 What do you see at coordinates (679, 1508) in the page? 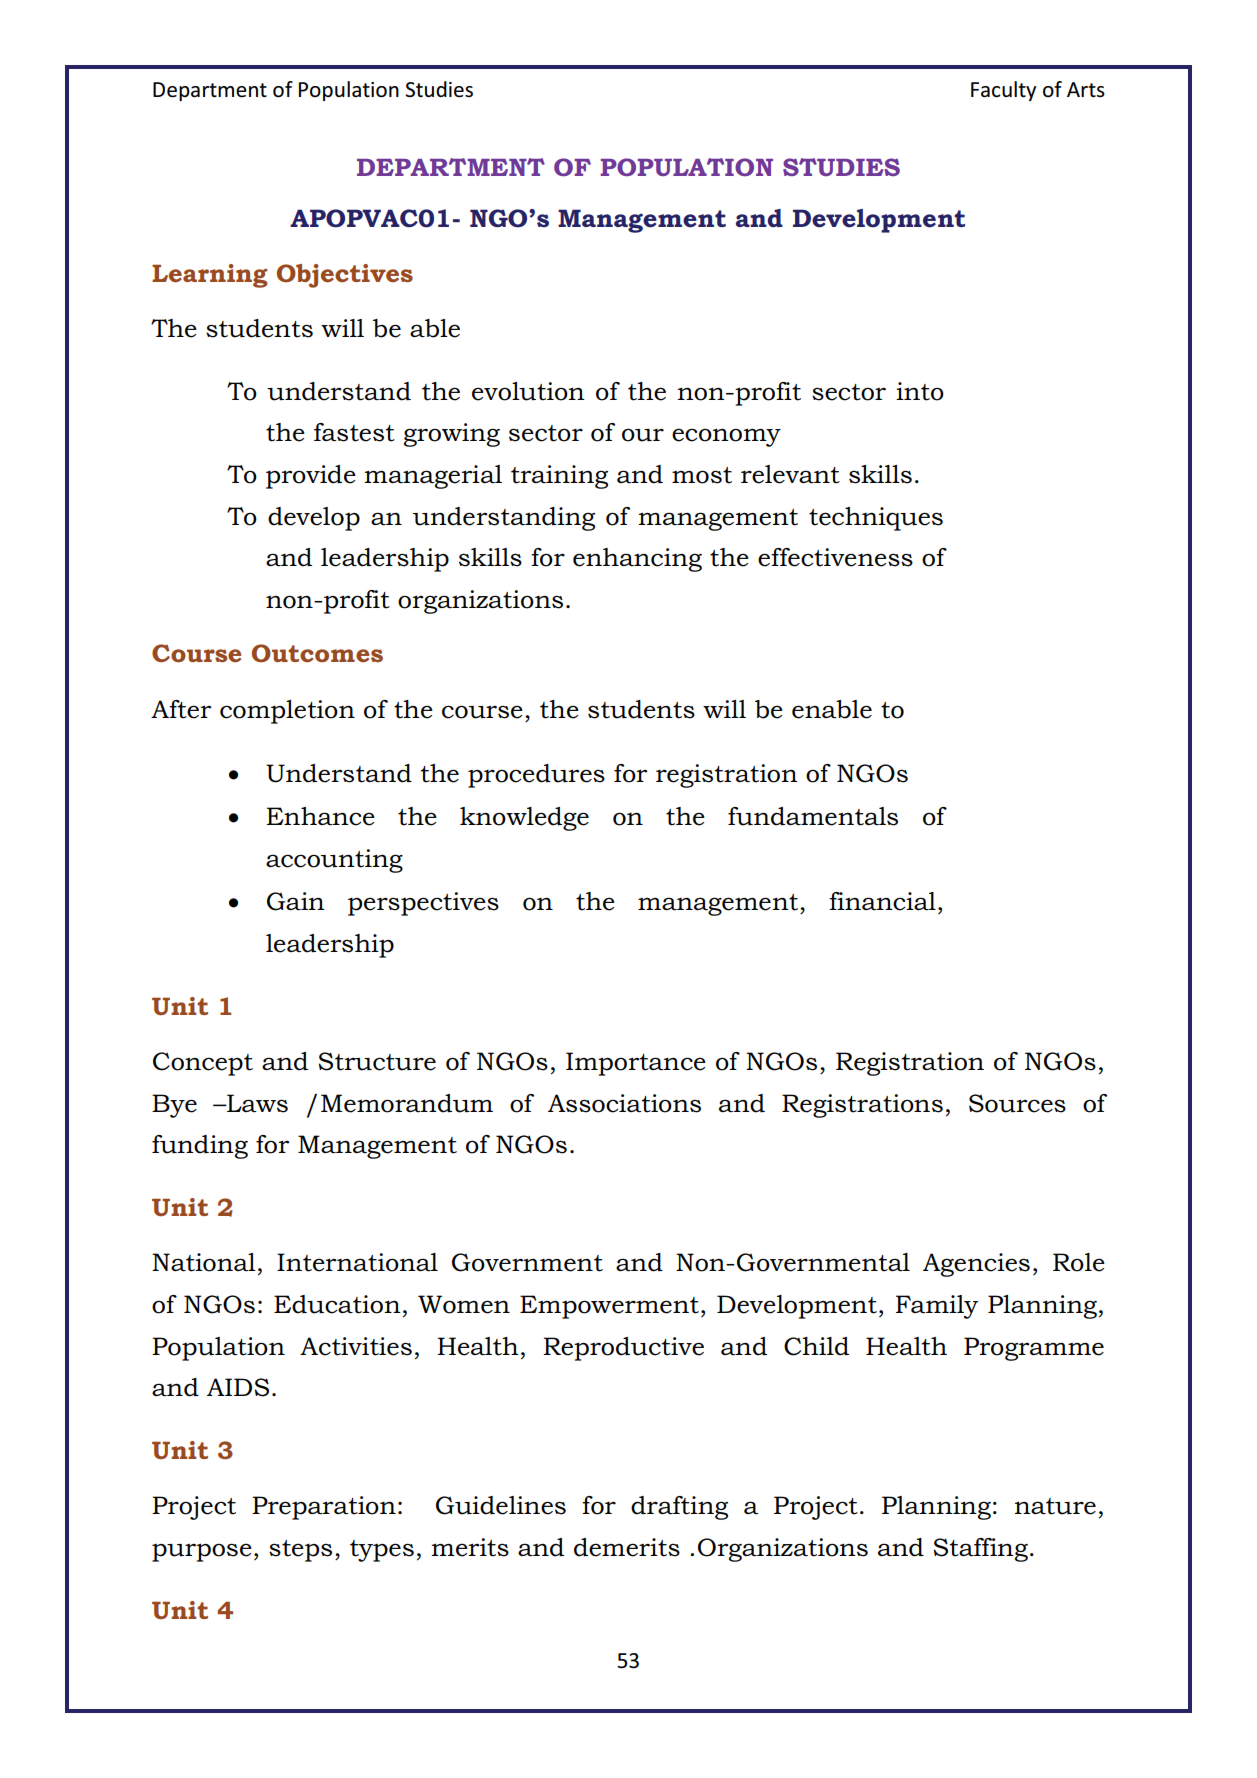
I see `drafting` at bounding box center [679, 1508].
